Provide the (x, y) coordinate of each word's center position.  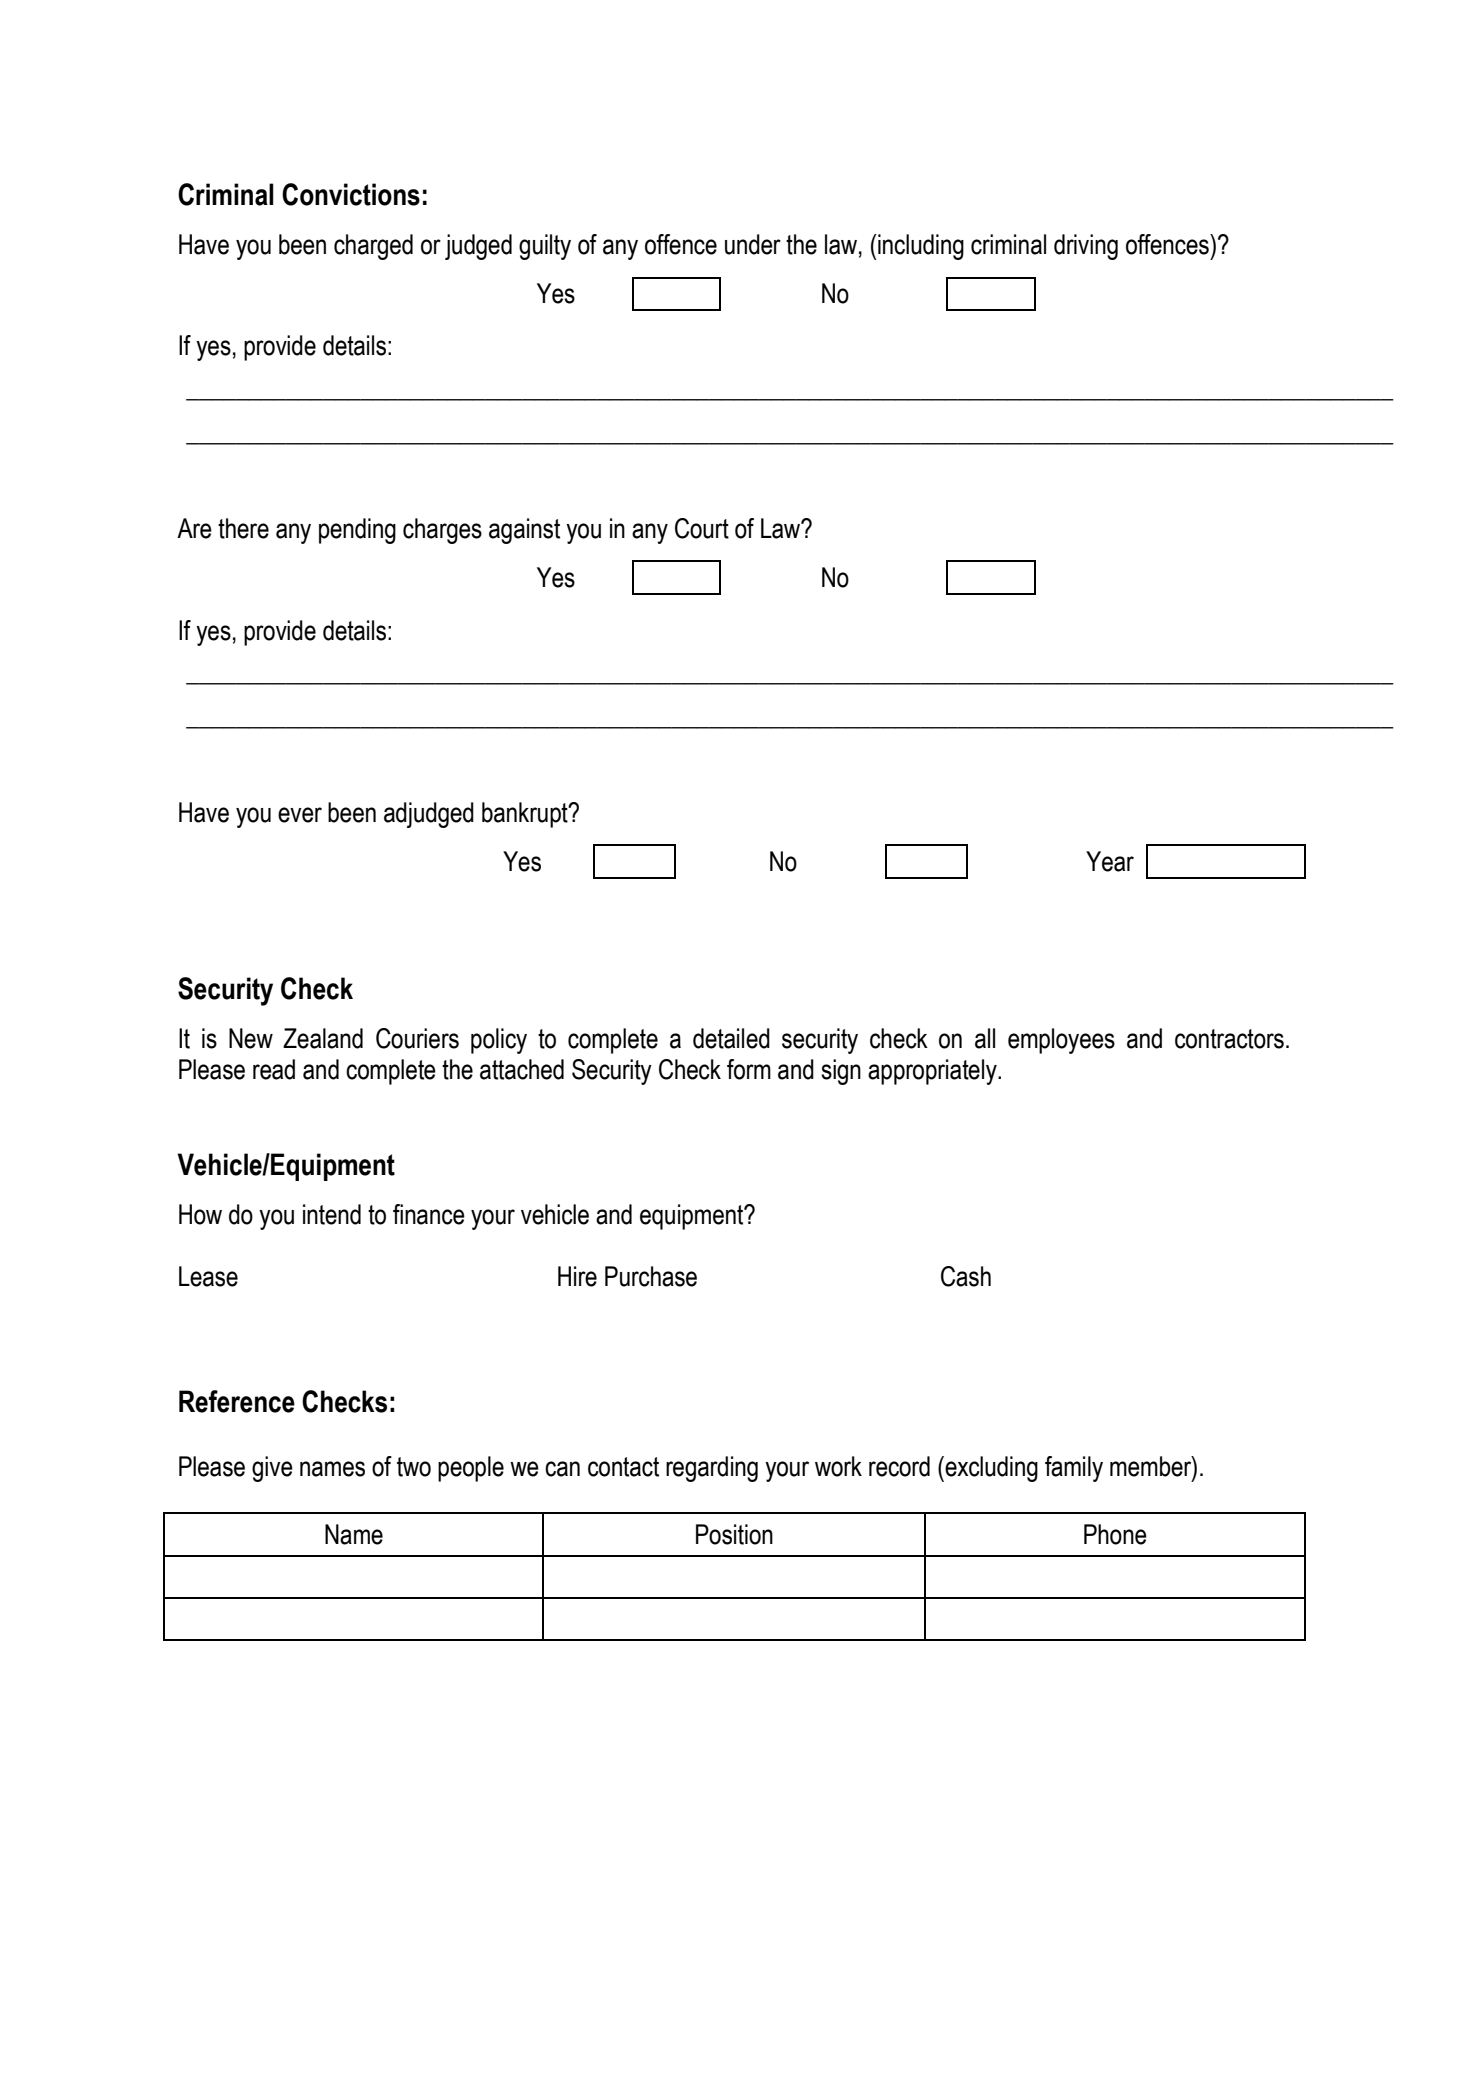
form (749, 1069)
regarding (712, 1469)
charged (373, 247)
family (1074, 1469)
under (753, 244)
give (272, 1469)
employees (1061, 1041)
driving (1086, 247)
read (274, 1069)
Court (702, 528)
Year (1110, 861)
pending (357, 531)
